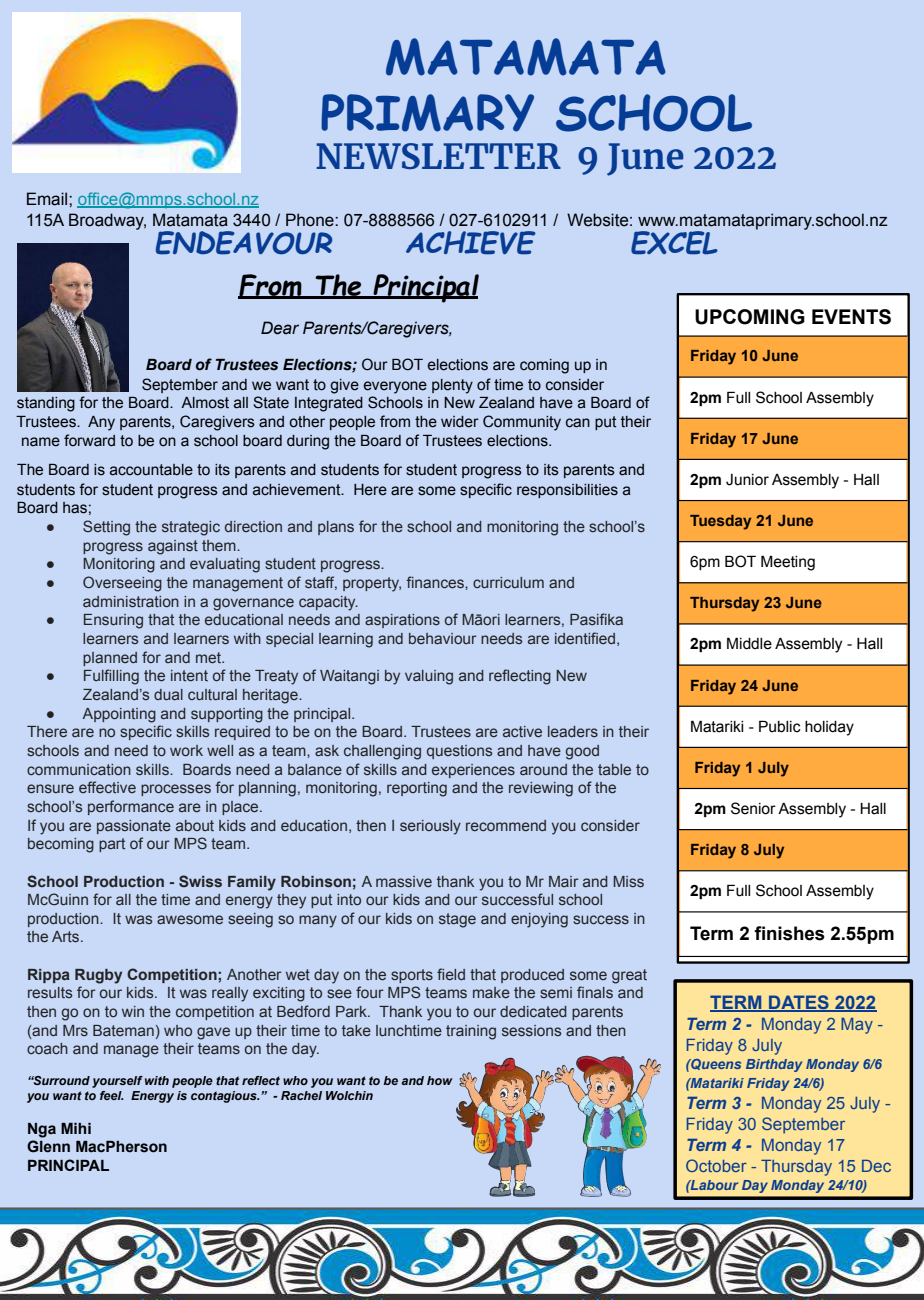 This image has height=1300, width=924. Describe the element at coordinates (674, 243) in the image. I see `EXCEL` at that location.
